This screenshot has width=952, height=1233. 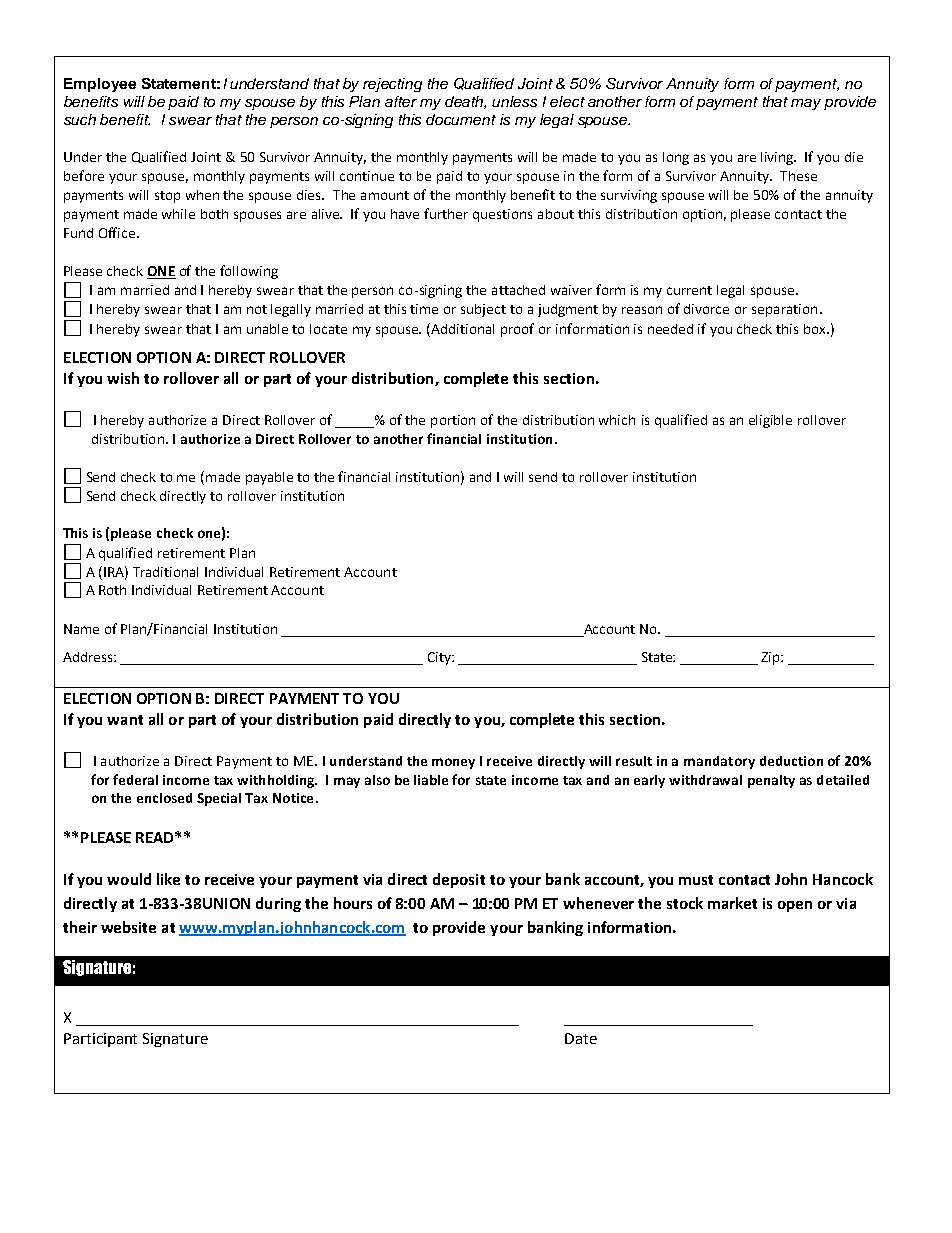 What do you see at coordinates (123, 378) in the screenshot?
I see `wish` at bounding box center [123, 378].
